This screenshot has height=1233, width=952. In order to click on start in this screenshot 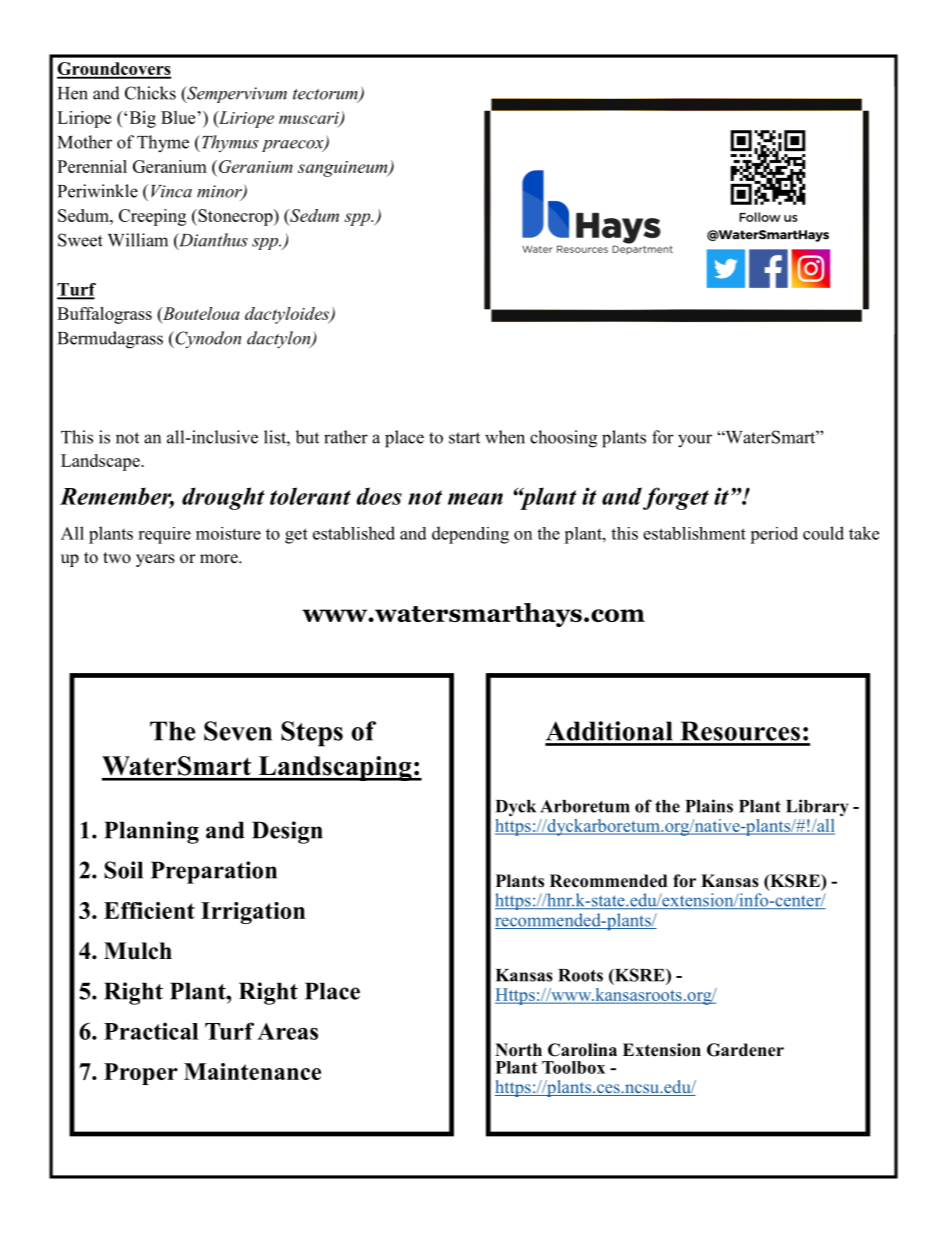, I will do `click(464, 438)`.
